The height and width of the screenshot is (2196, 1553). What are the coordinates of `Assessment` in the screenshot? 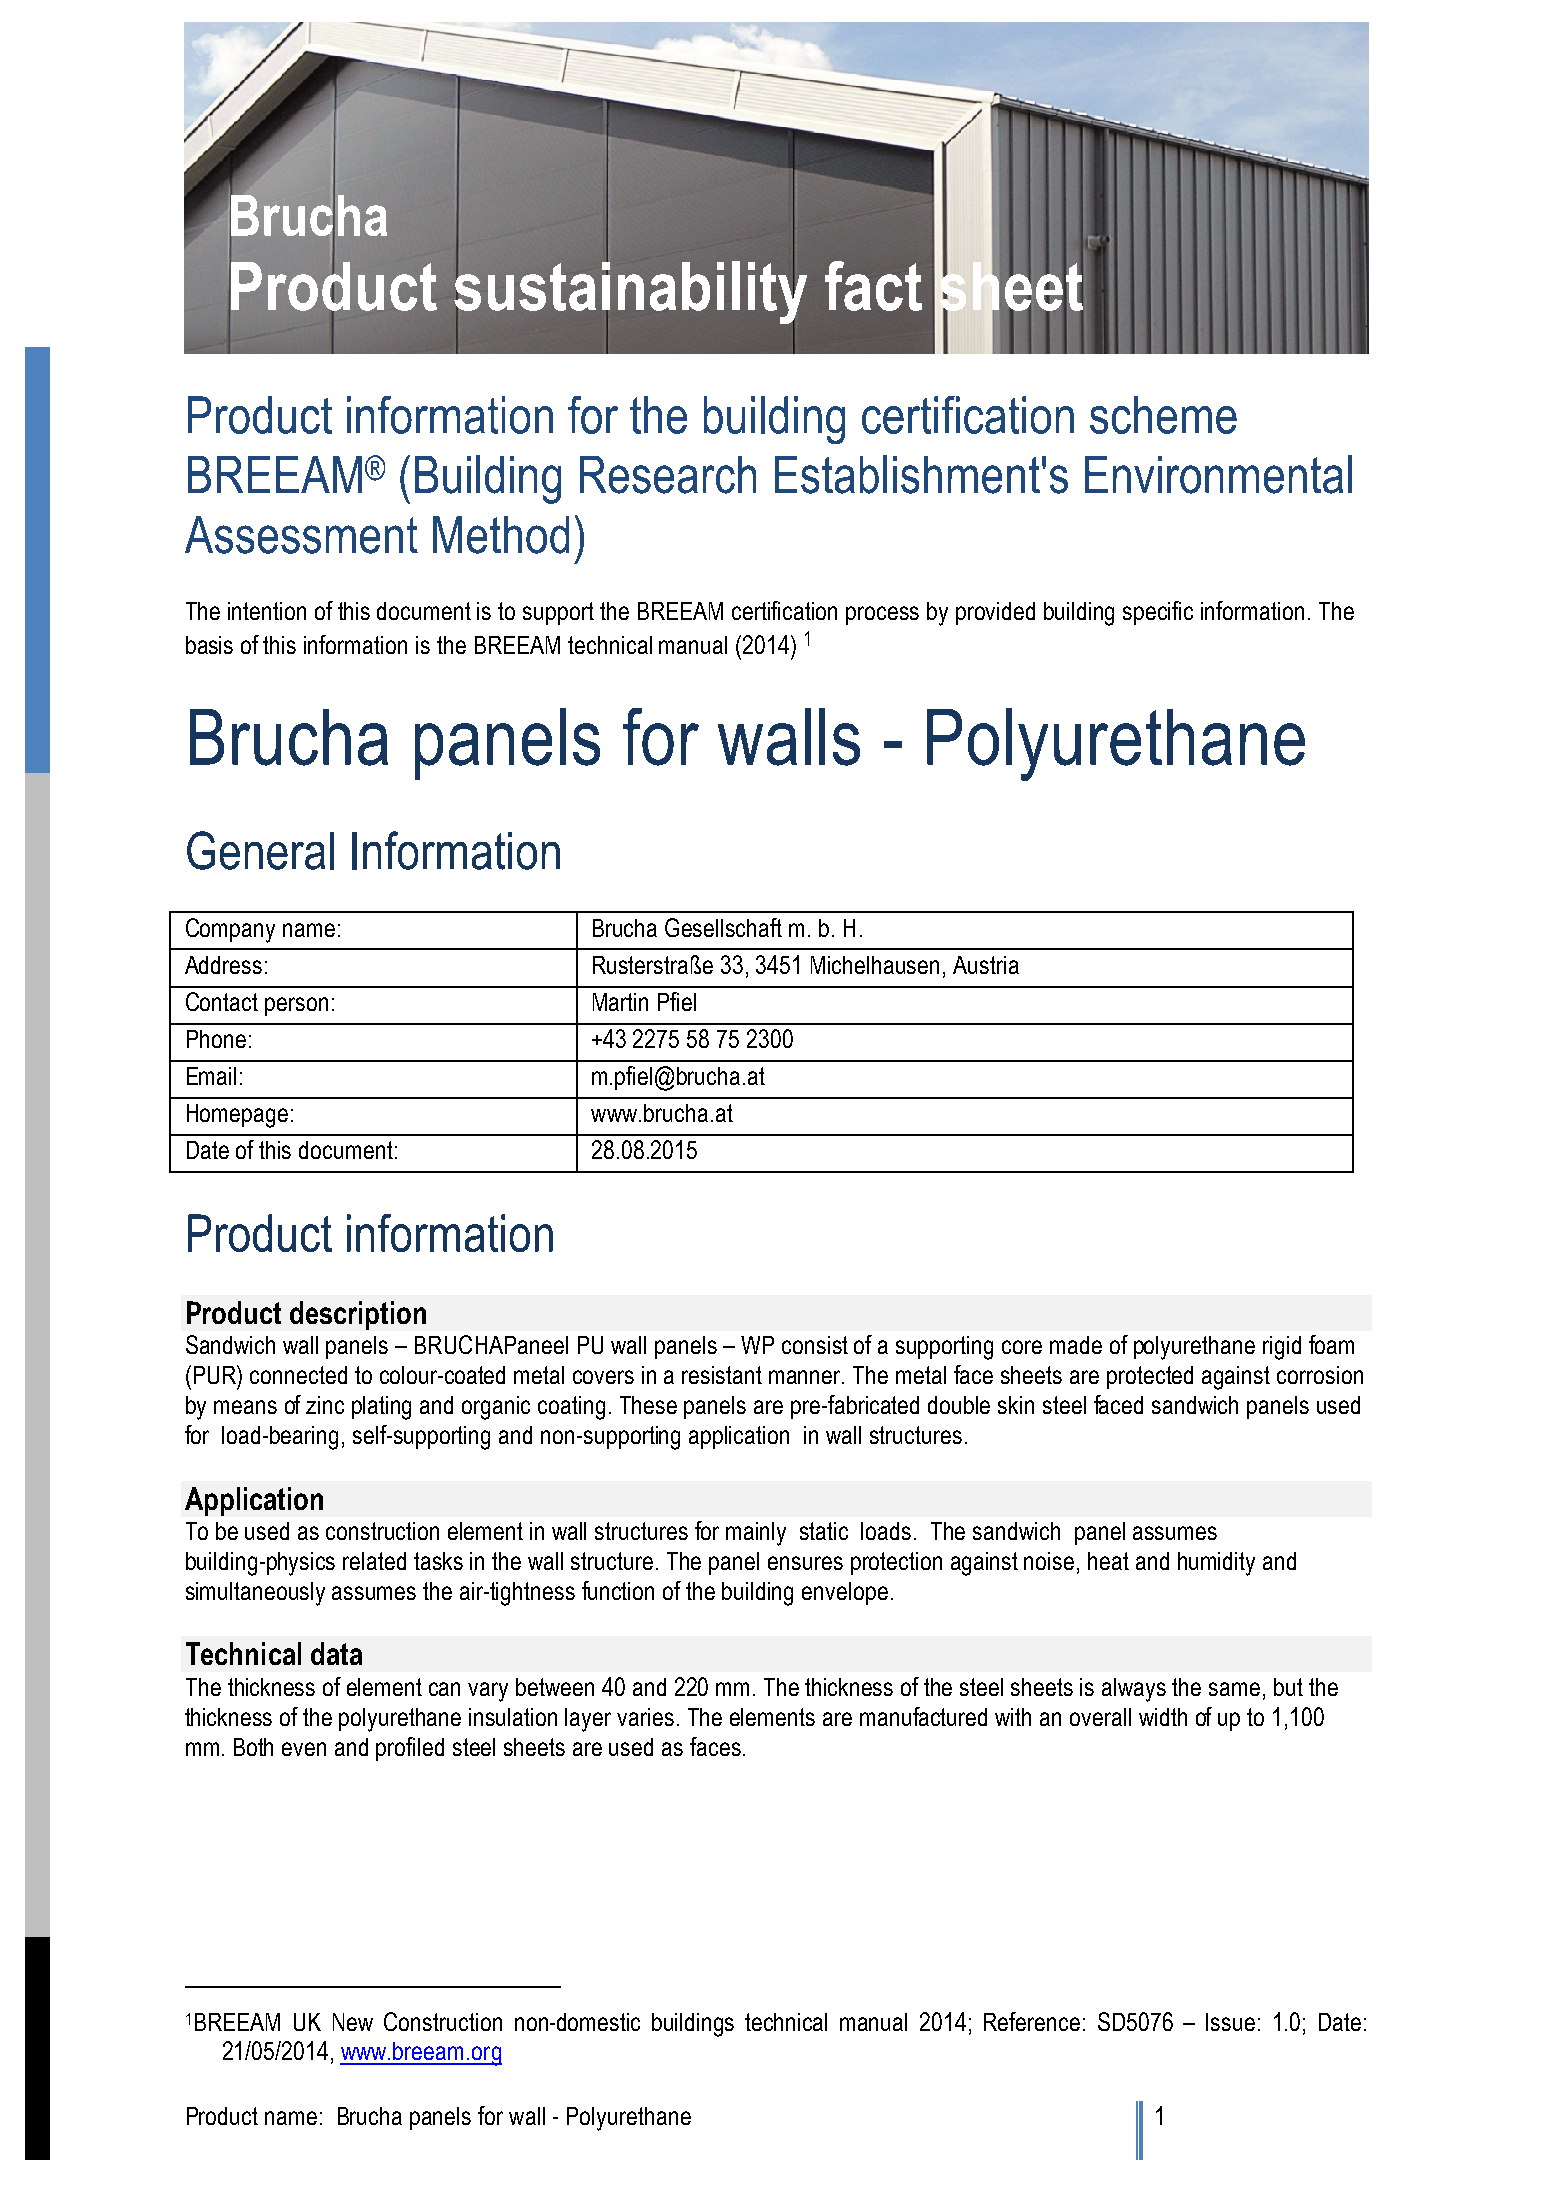 It's located at (301, 535).
